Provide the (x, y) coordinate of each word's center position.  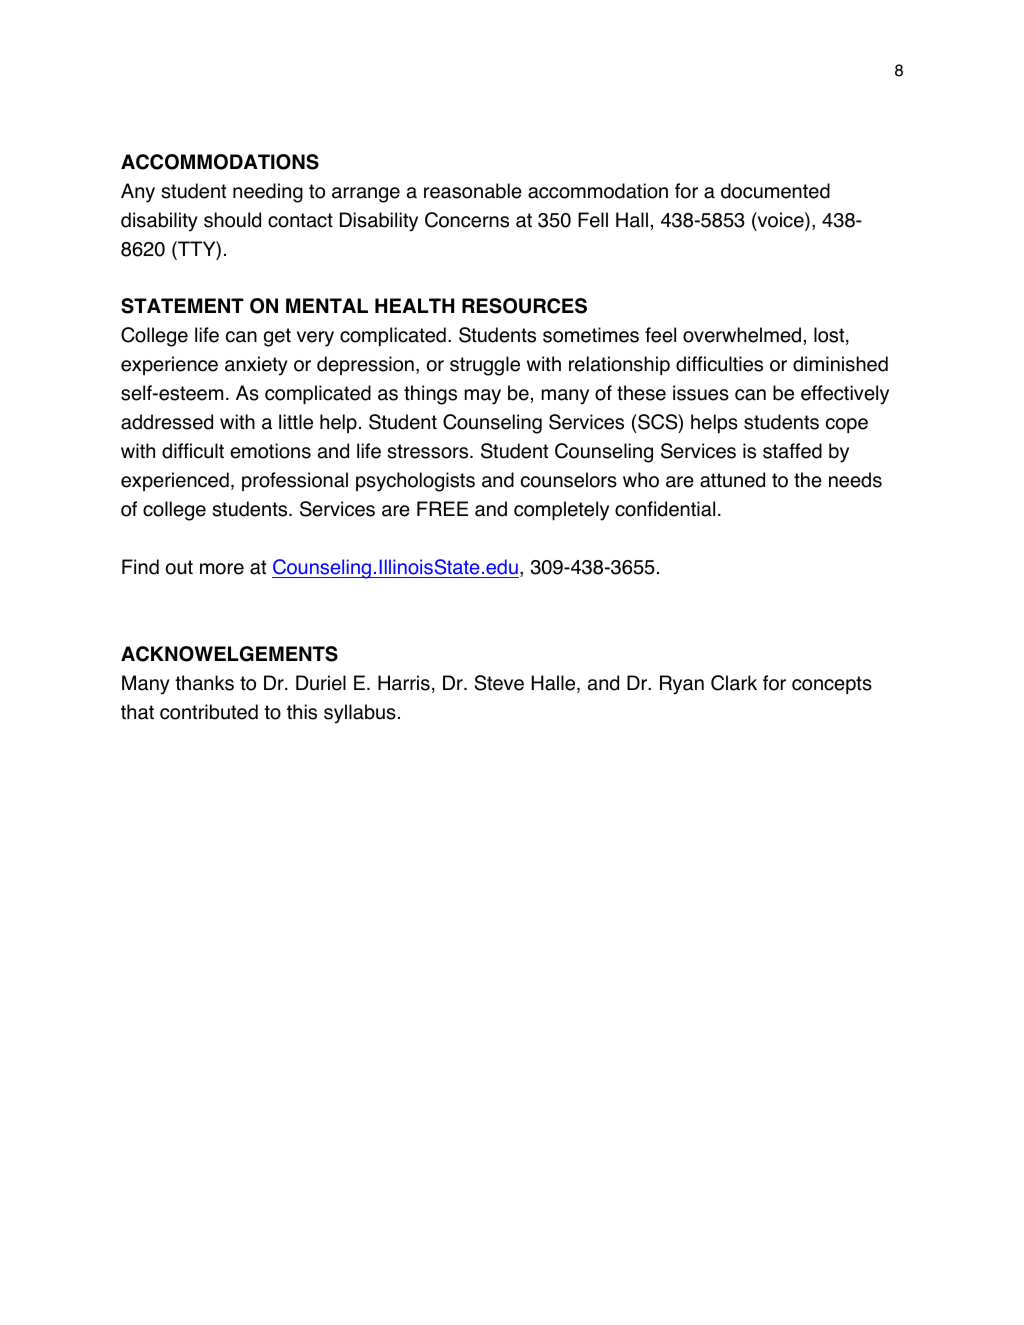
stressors (429, 451)
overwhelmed (742, 335)
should (232, 220)
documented (775, 191)
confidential (665, 509)
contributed (209, 712)
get (277, 337)
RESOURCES (524, 306)
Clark (734, 683)
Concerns (467, 220)
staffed (792, 451)
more (222, 569)
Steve (499, 683)
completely (561, 511)
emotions (270, 451)
